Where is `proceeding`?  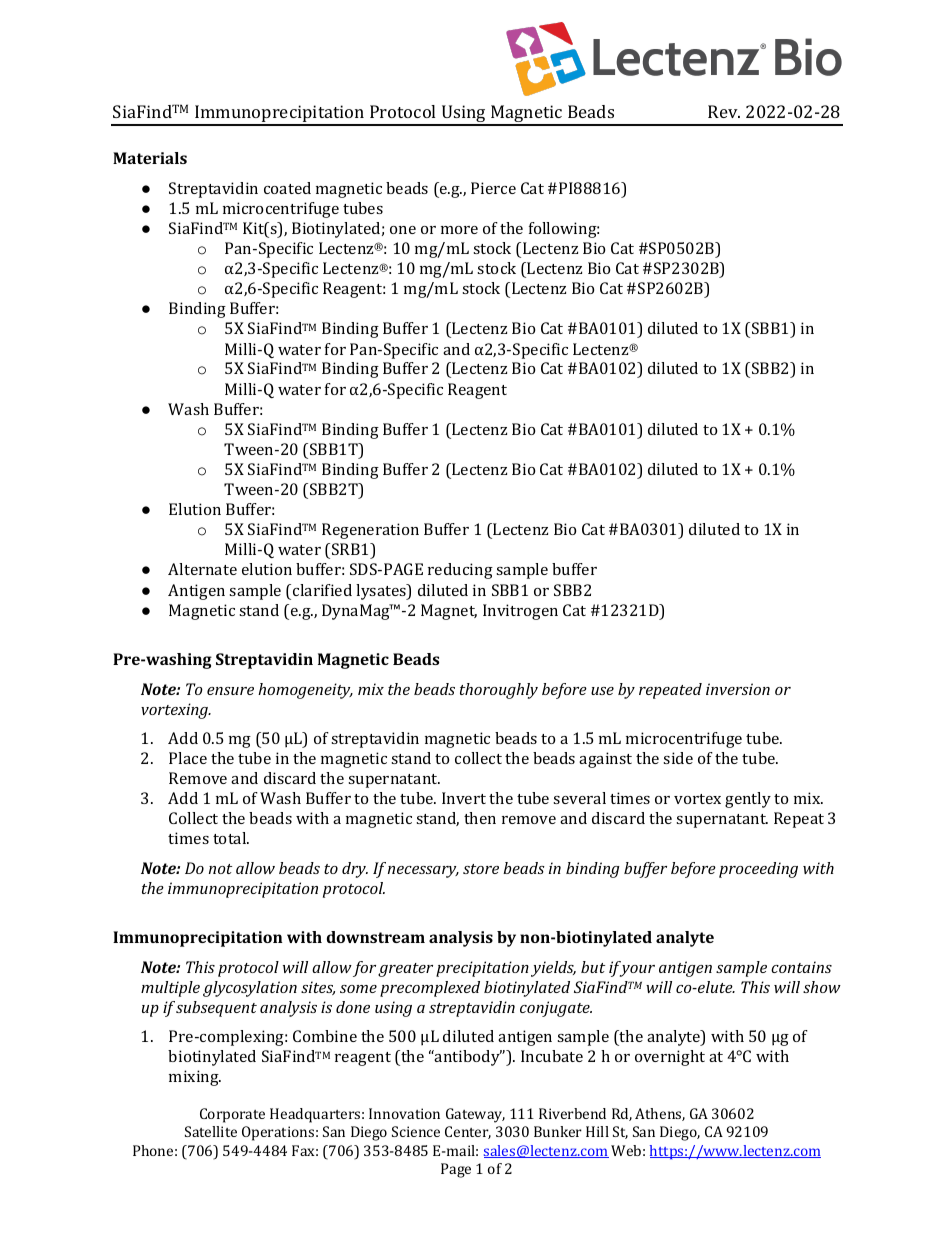
proceeding is located at coordinates (758, 870).
